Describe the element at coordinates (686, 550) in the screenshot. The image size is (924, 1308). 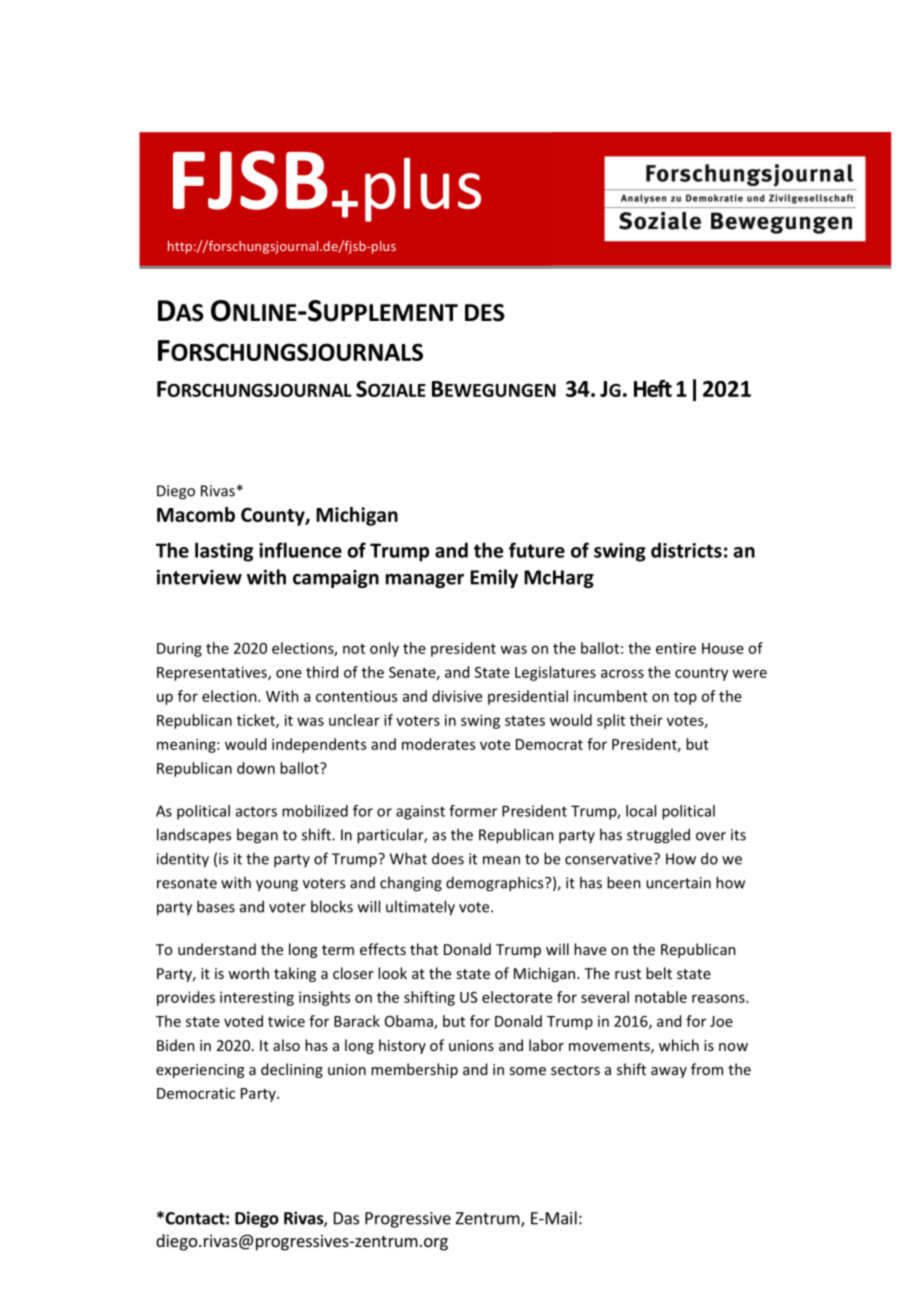
I see `districts` at that location.
